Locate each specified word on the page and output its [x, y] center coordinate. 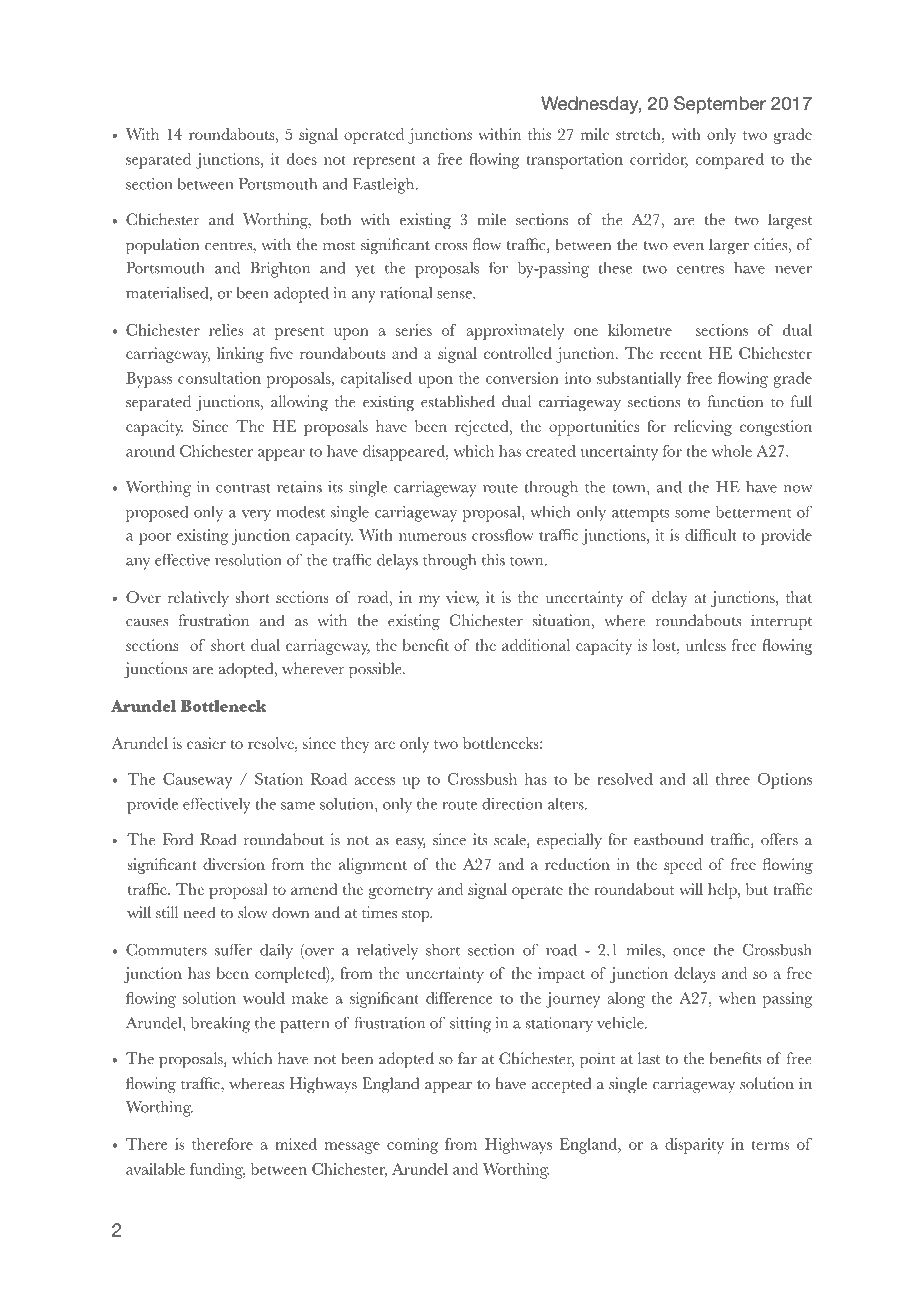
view [462, 598]
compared [730, 161]
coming [412, 1146]
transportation [574, 161]
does [302, 159]
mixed [296, 1144]
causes [147, 623]
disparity [694, 1146]
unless [706, 645]
